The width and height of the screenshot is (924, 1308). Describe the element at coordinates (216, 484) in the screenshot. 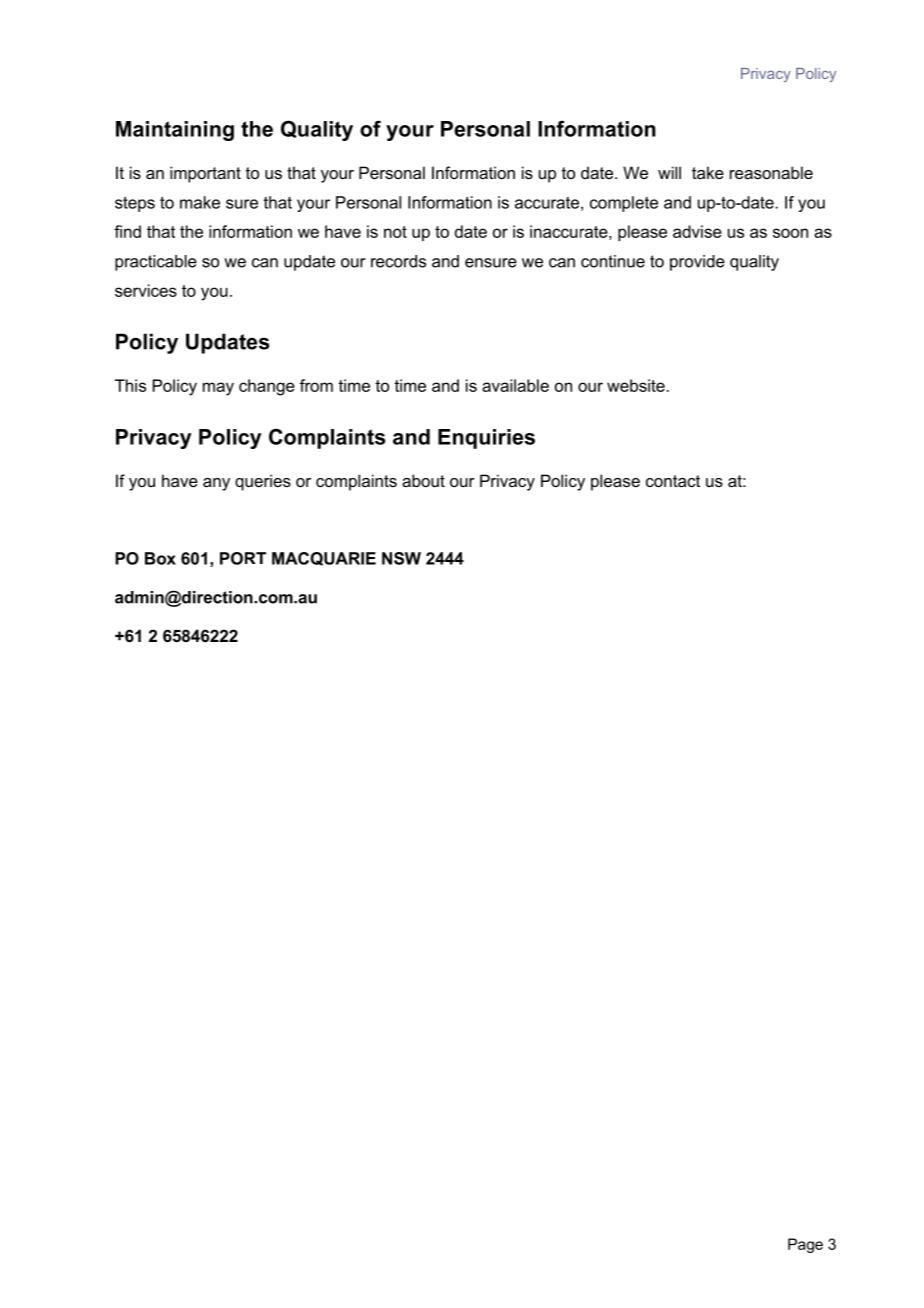

I see `any` at that location.
